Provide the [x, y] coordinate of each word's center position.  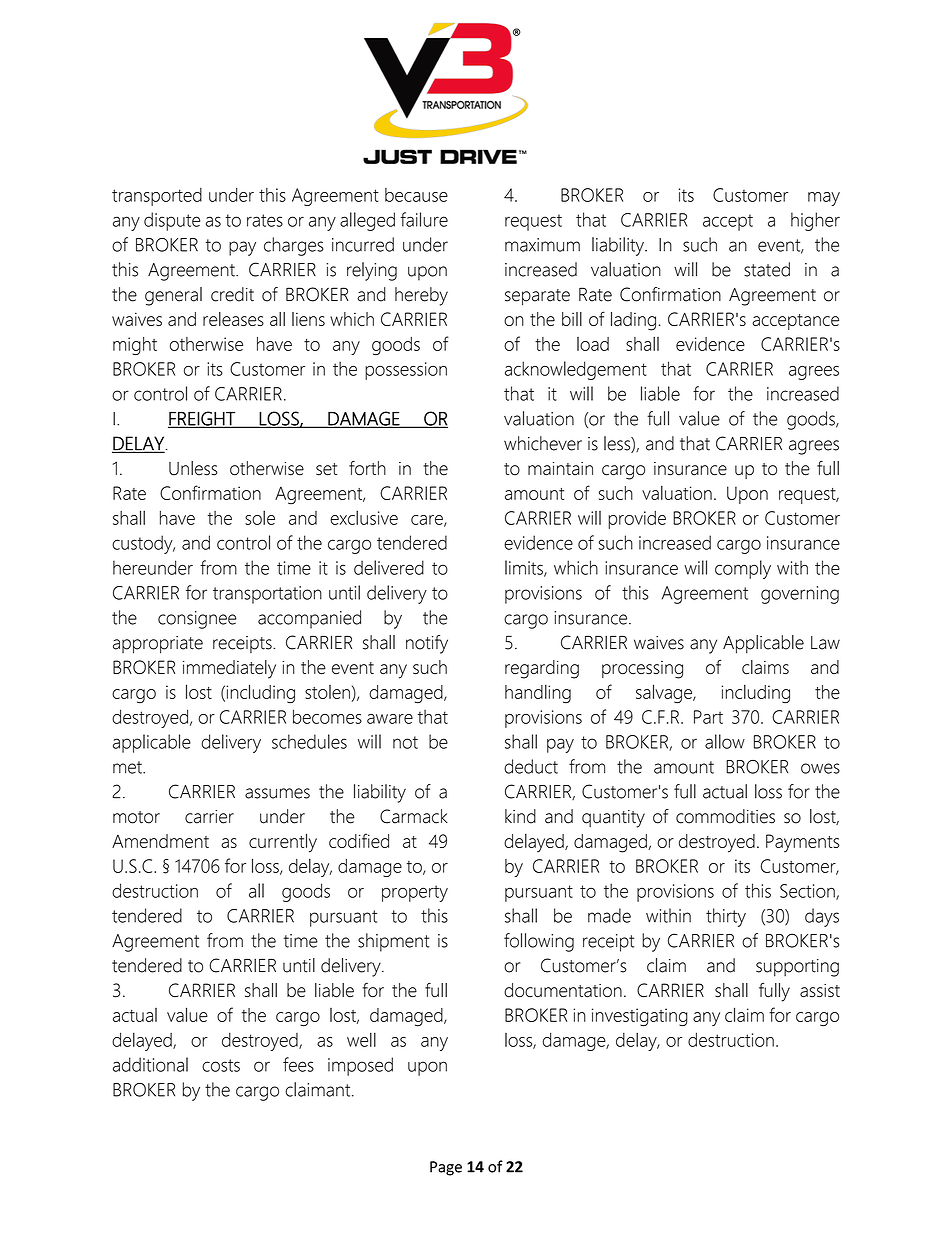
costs [221, 1065]
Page [446, 1168]
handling [538, 693]
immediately [229, 669]
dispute [172, 221]
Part [708, 717]
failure [424, 219]
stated [767, 269]
